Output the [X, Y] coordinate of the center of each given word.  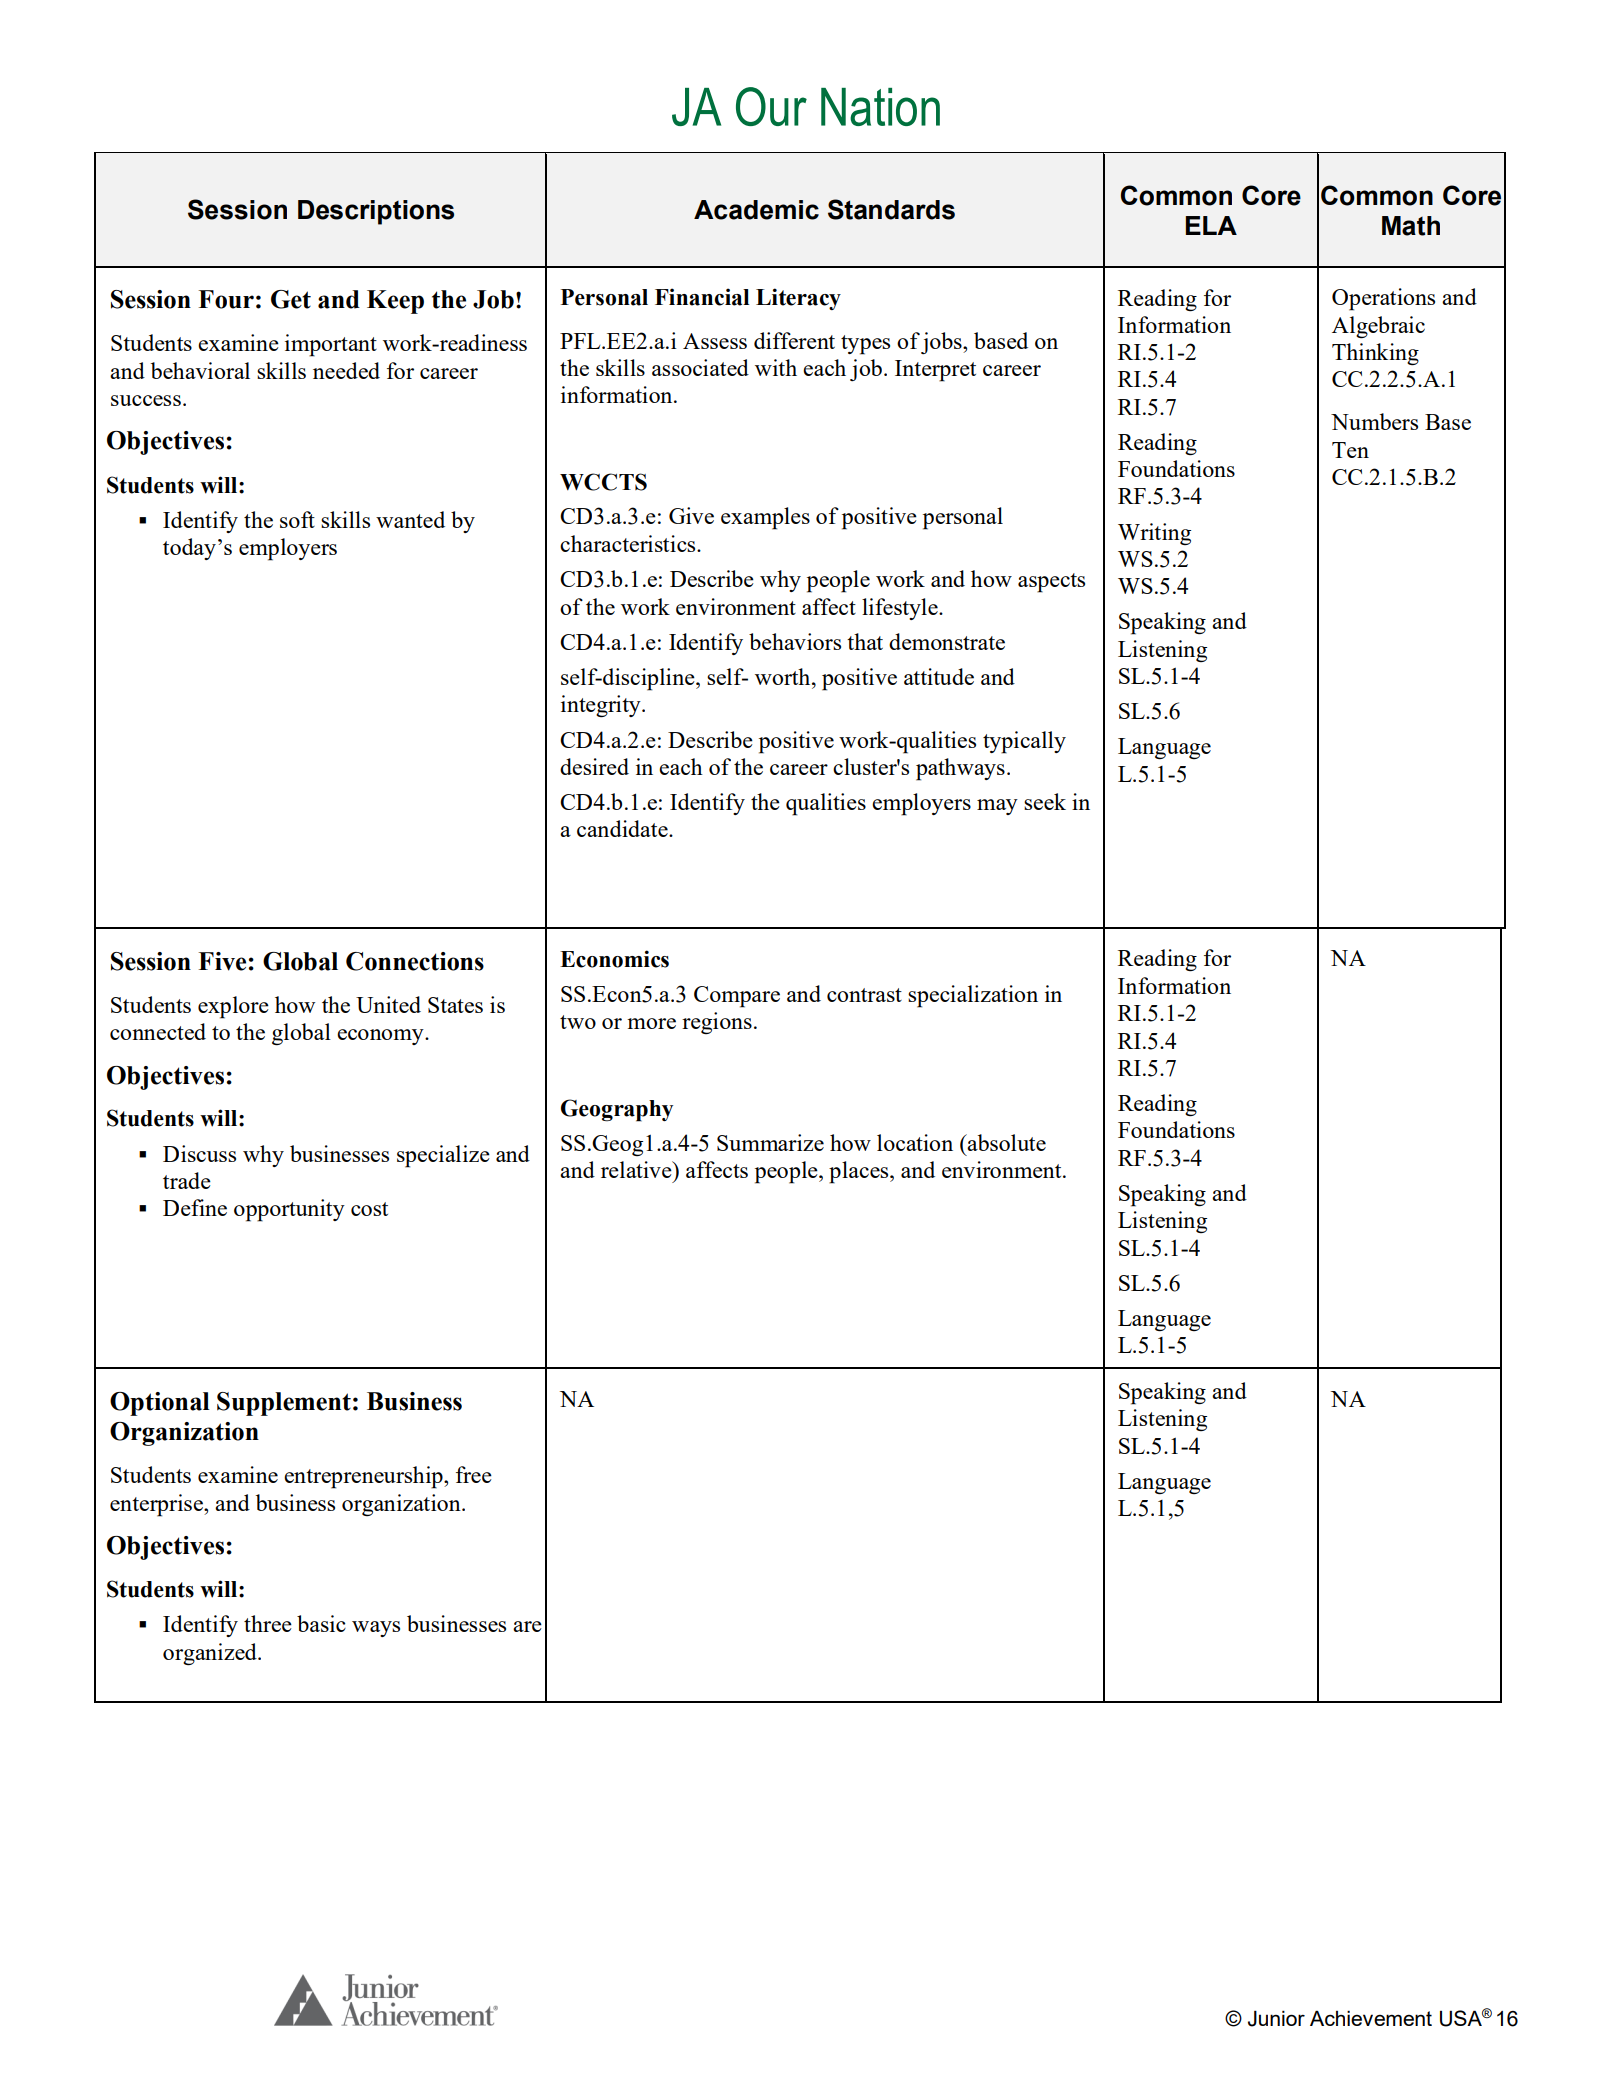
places [860, 1172]
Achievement [1371, 2018]
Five [222, 961]
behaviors [795, 641]
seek [1045, 801]
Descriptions [376, 212]
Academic [756, 210]
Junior [1276, 2018]
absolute [1006, 1142]
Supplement [284, 1404]
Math [1411, 226]
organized [211, 1654]
